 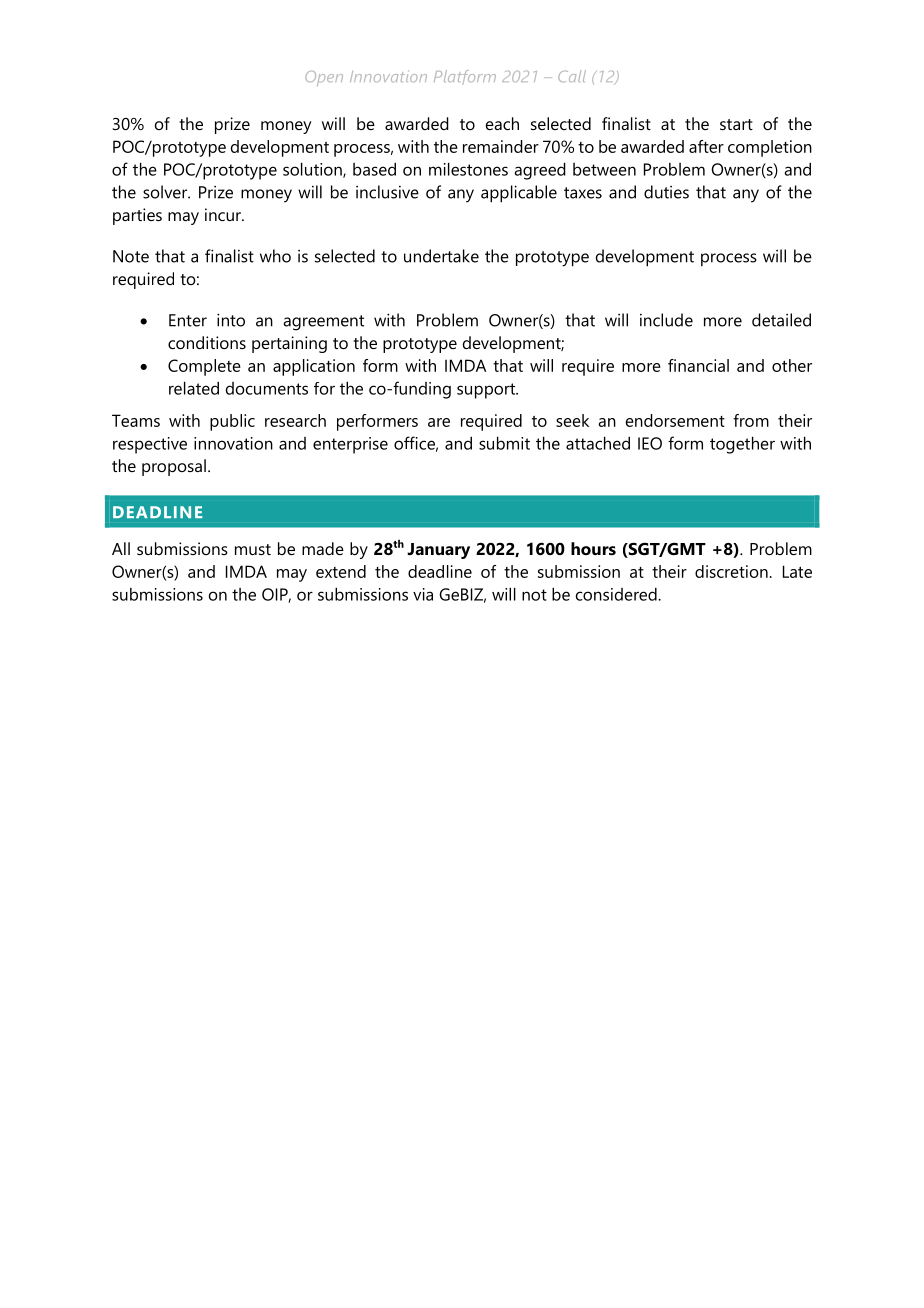 I want to click on conditions, so click(x=207, y=342).
